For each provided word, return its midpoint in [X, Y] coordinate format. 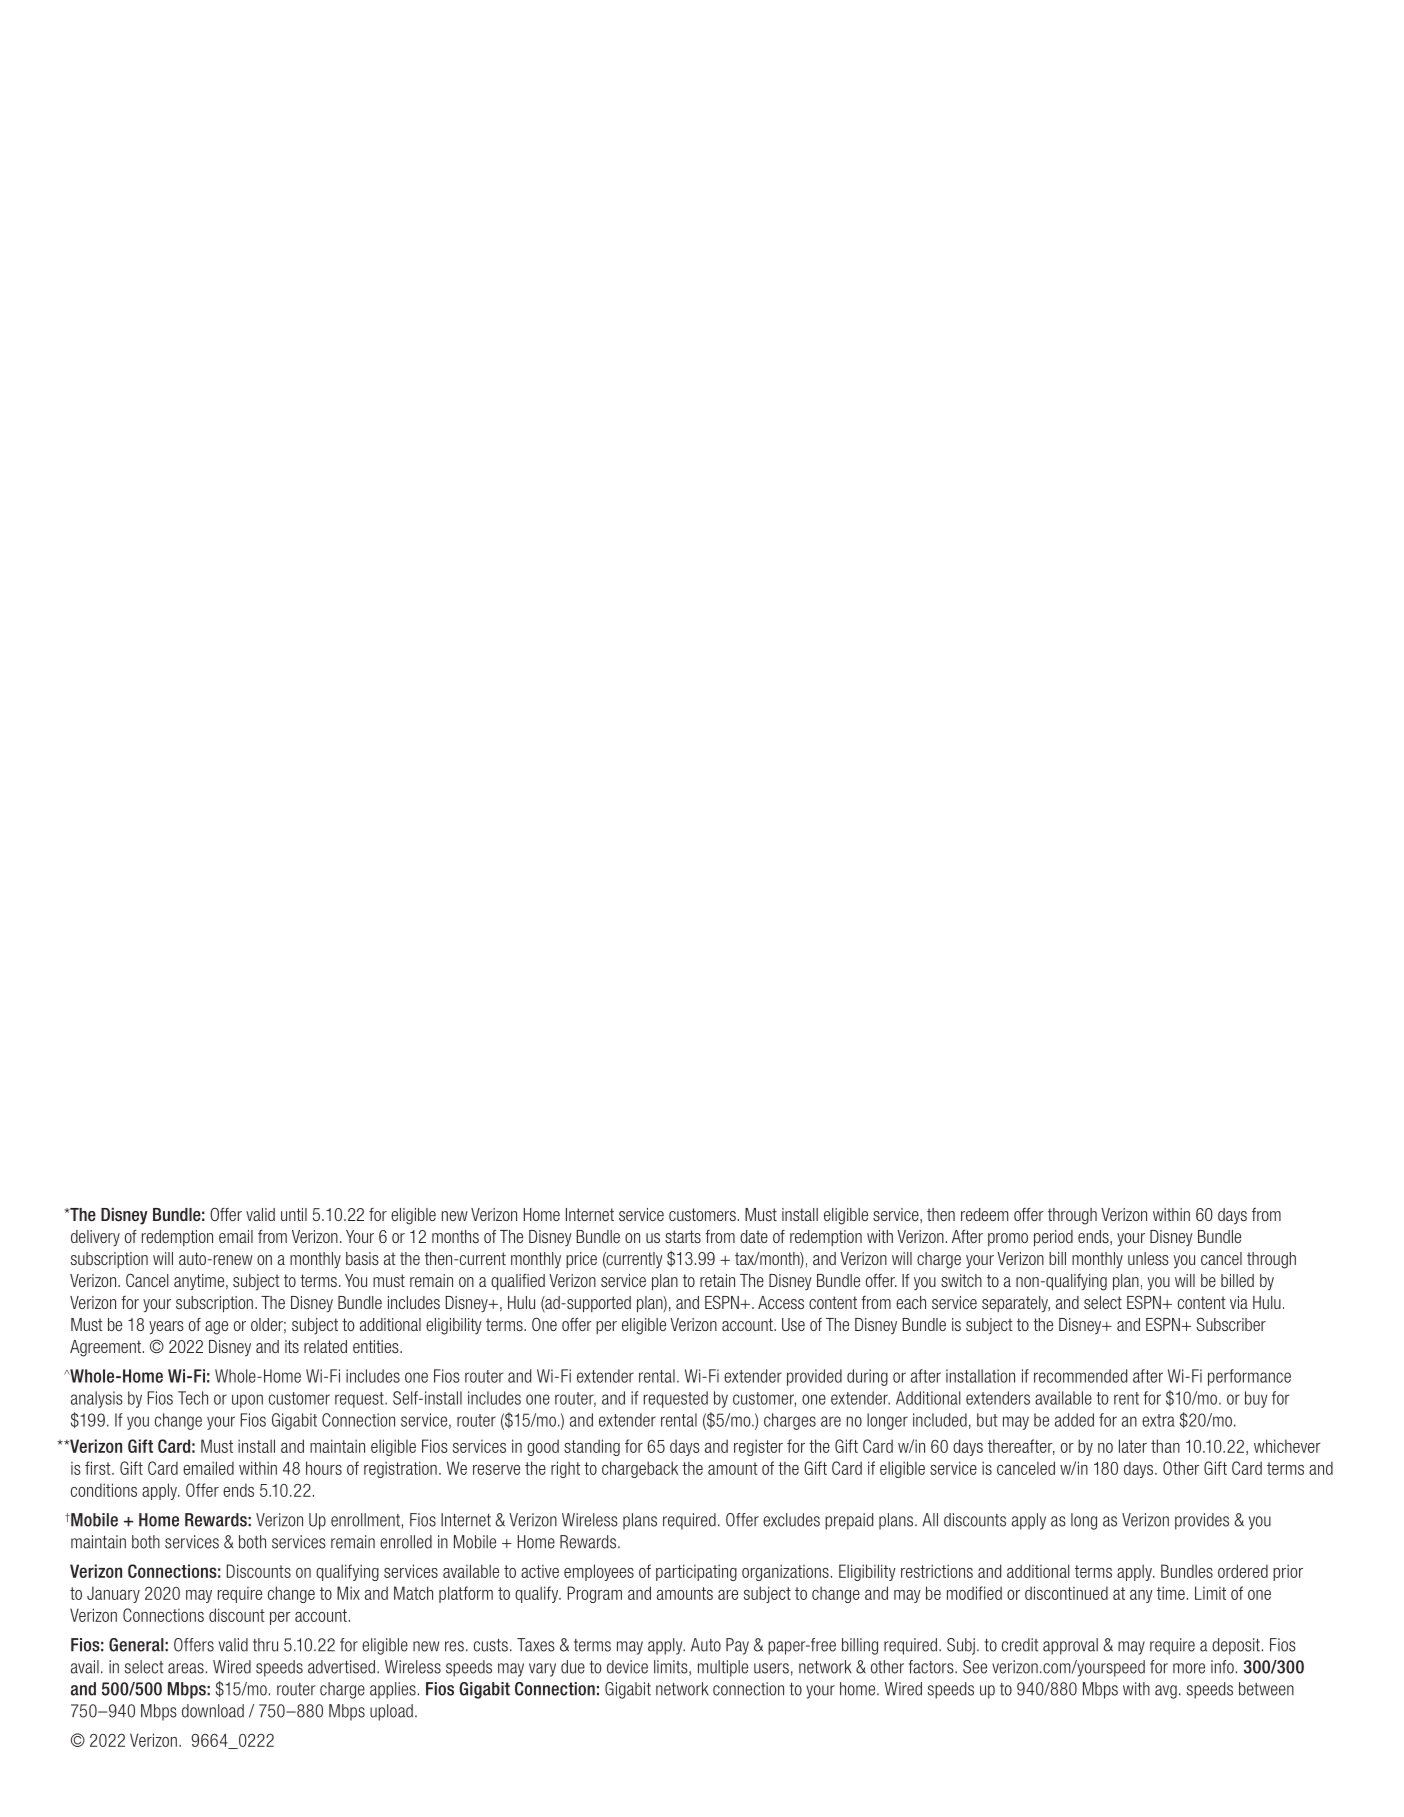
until [294, 1214]
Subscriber [1231, 1324]
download [213, 1711]
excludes [791, 1520]
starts [683, 1236]
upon [247, 1401]
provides [1202, 1521]
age [216, 1328]
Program [595, 1594]
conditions [104, 1490]
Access [781, 1302]
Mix [348, 1593]
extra [1158, 1420]
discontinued [1066, 1593]
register [758, 1447]
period [1053, 1238]
